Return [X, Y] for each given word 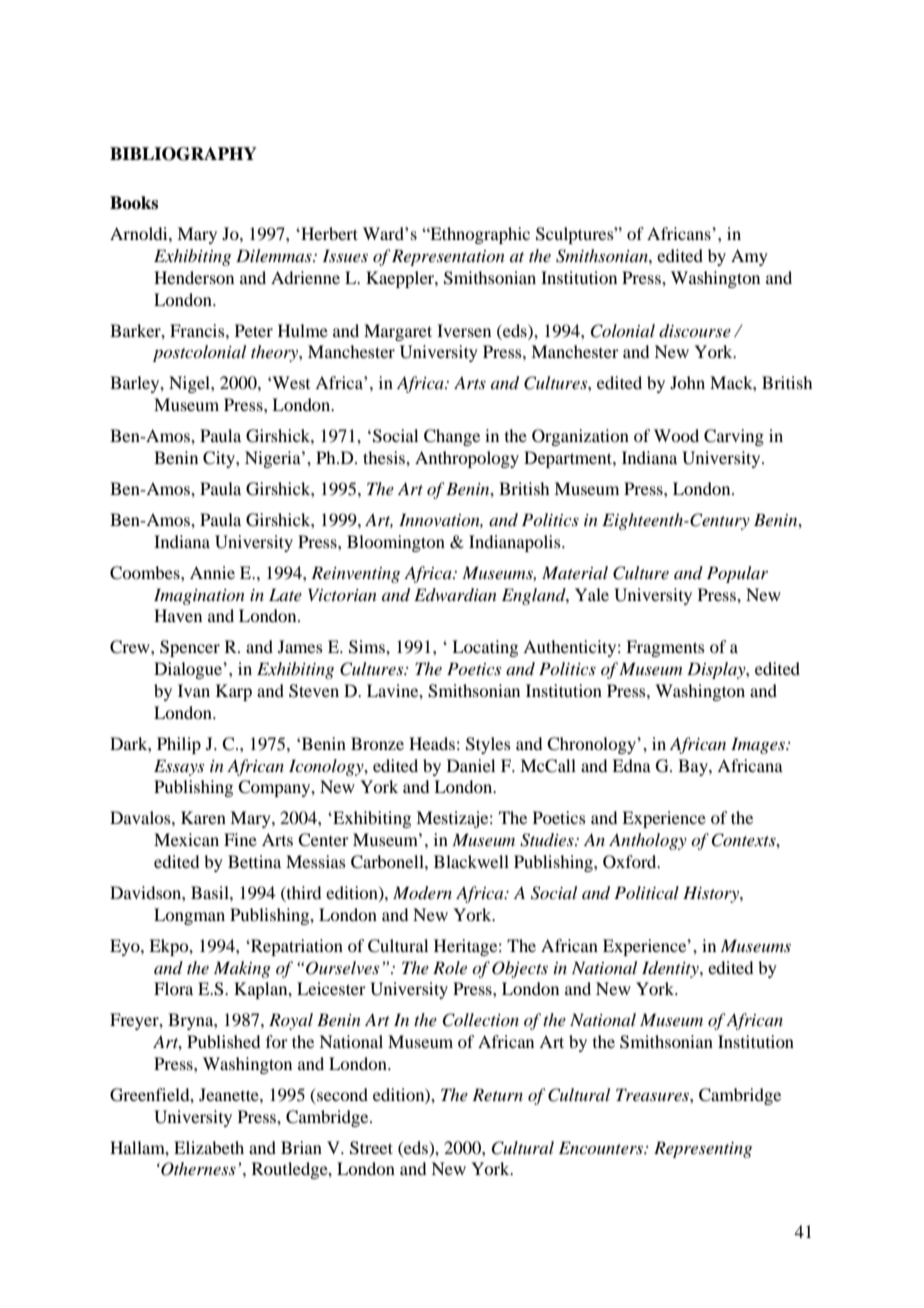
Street [371, 1148]
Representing [703, 1149]
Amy [749, 257]
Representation [448, 257]
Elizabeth [209, 1147]
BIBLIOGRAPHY [183, 154]
